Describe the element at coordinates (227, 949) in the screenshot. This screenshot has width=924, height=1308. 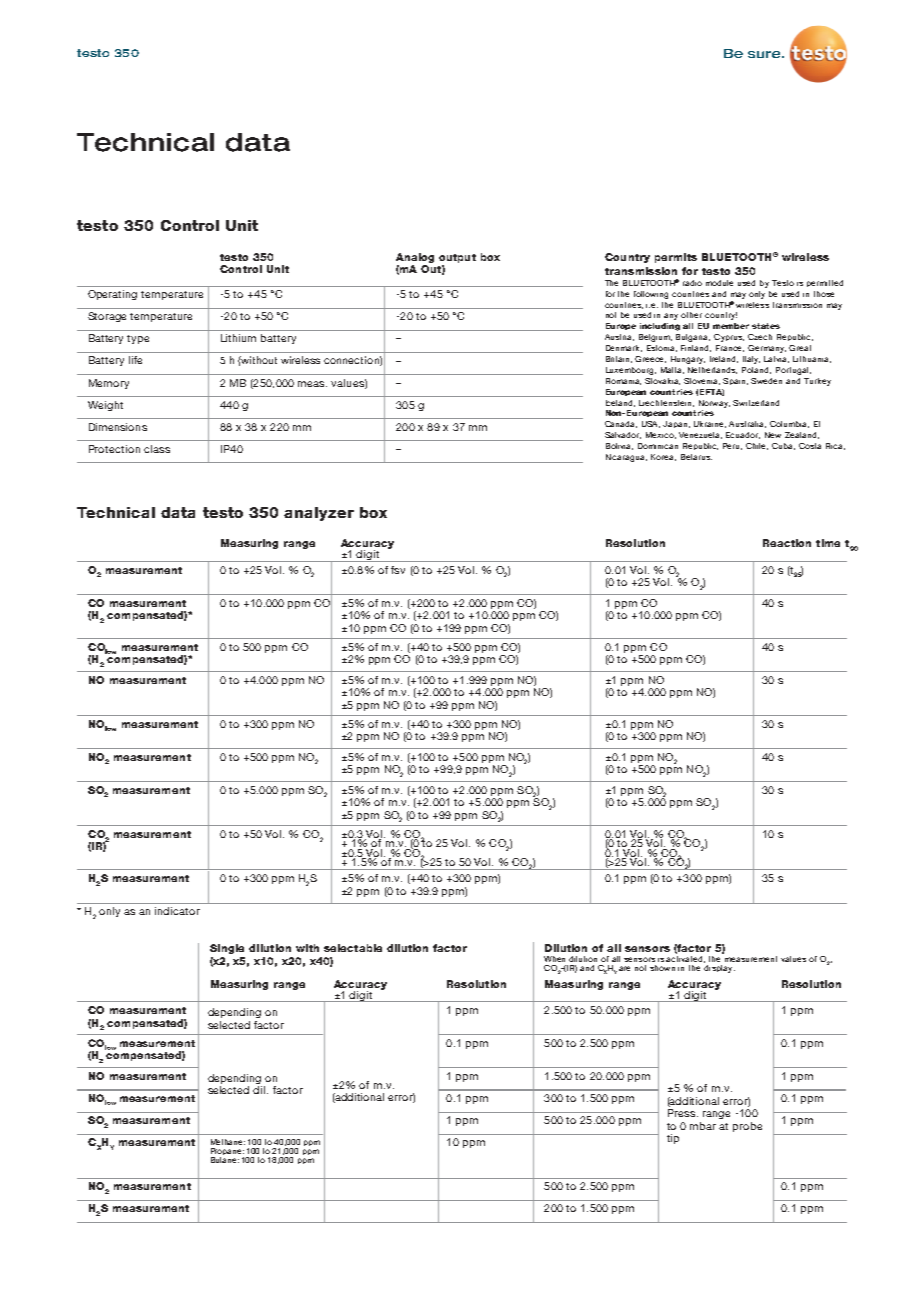
I see `Single` at that location.
